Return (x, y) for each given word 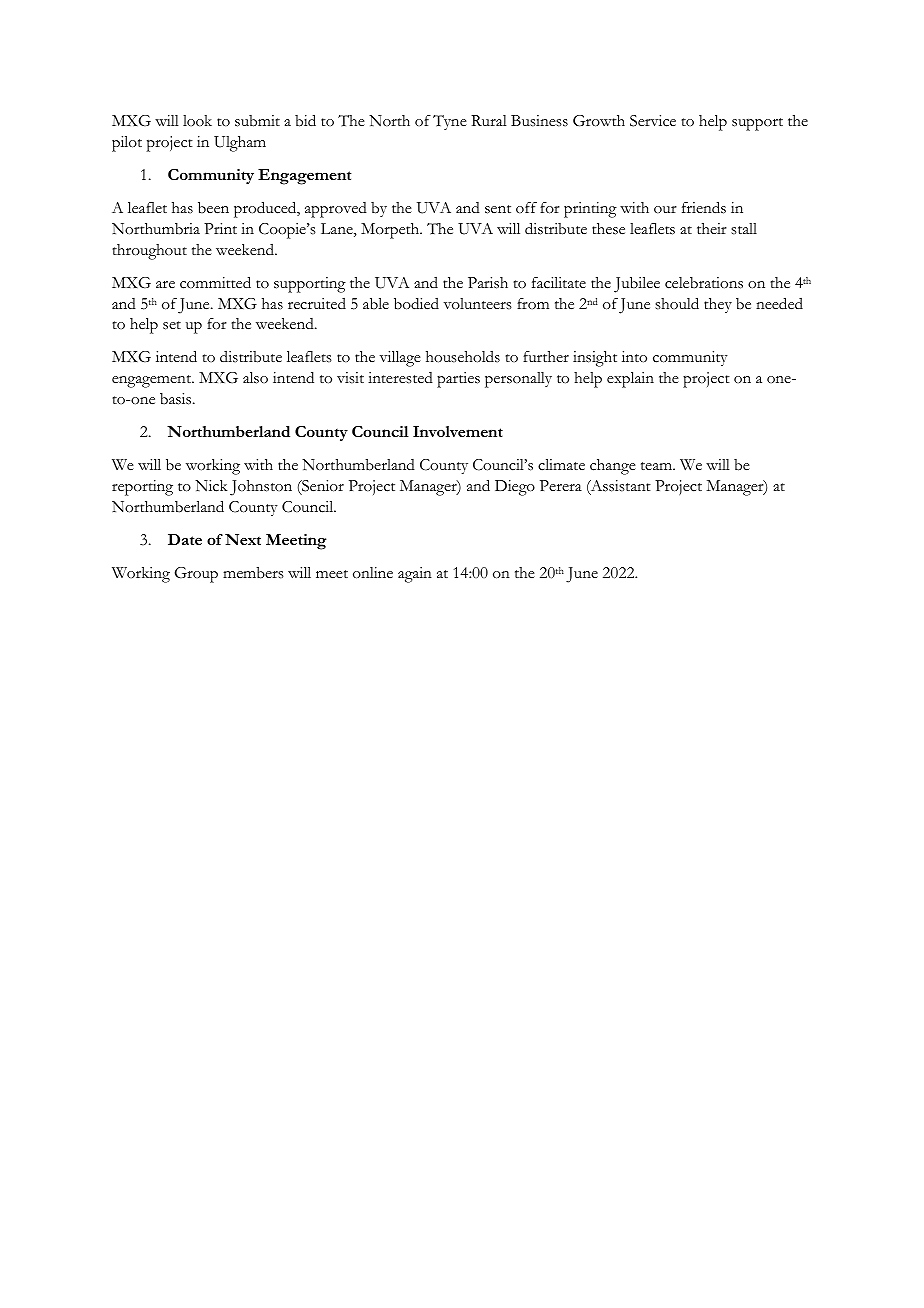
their (712, 228)
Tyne (450, 122)
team (658, 466)
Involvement (458, 431)
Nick (211, 486)
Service (653, 121)
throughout (149, 252)
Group (196, 575)
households (463, 357)
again (415, 575)
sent (498, 209)
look (197, 120)
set (172, 325)
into (634, 357)
